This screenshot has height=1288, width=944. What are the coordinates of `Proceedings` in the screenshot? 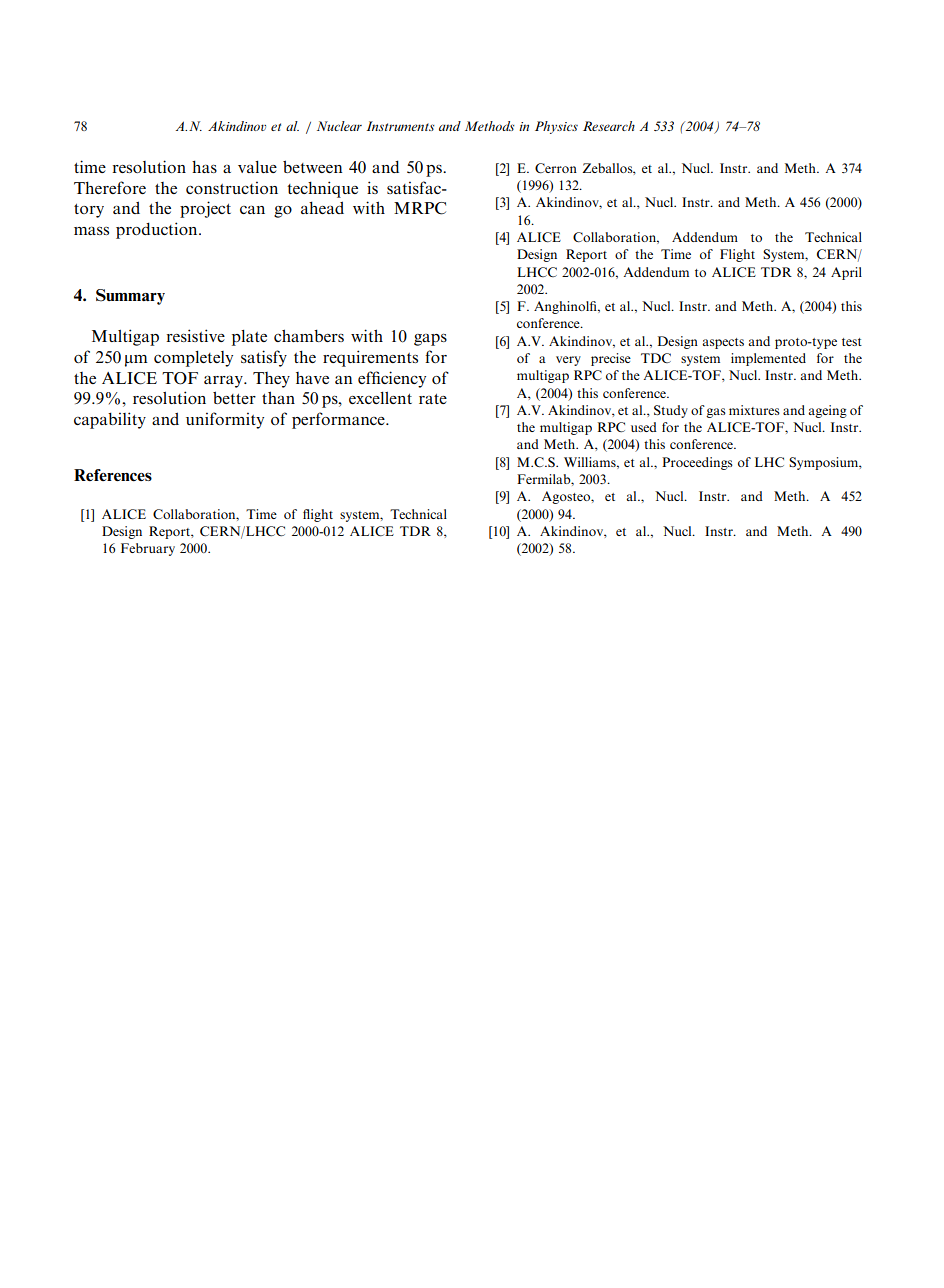 It's located at (697, 463).
